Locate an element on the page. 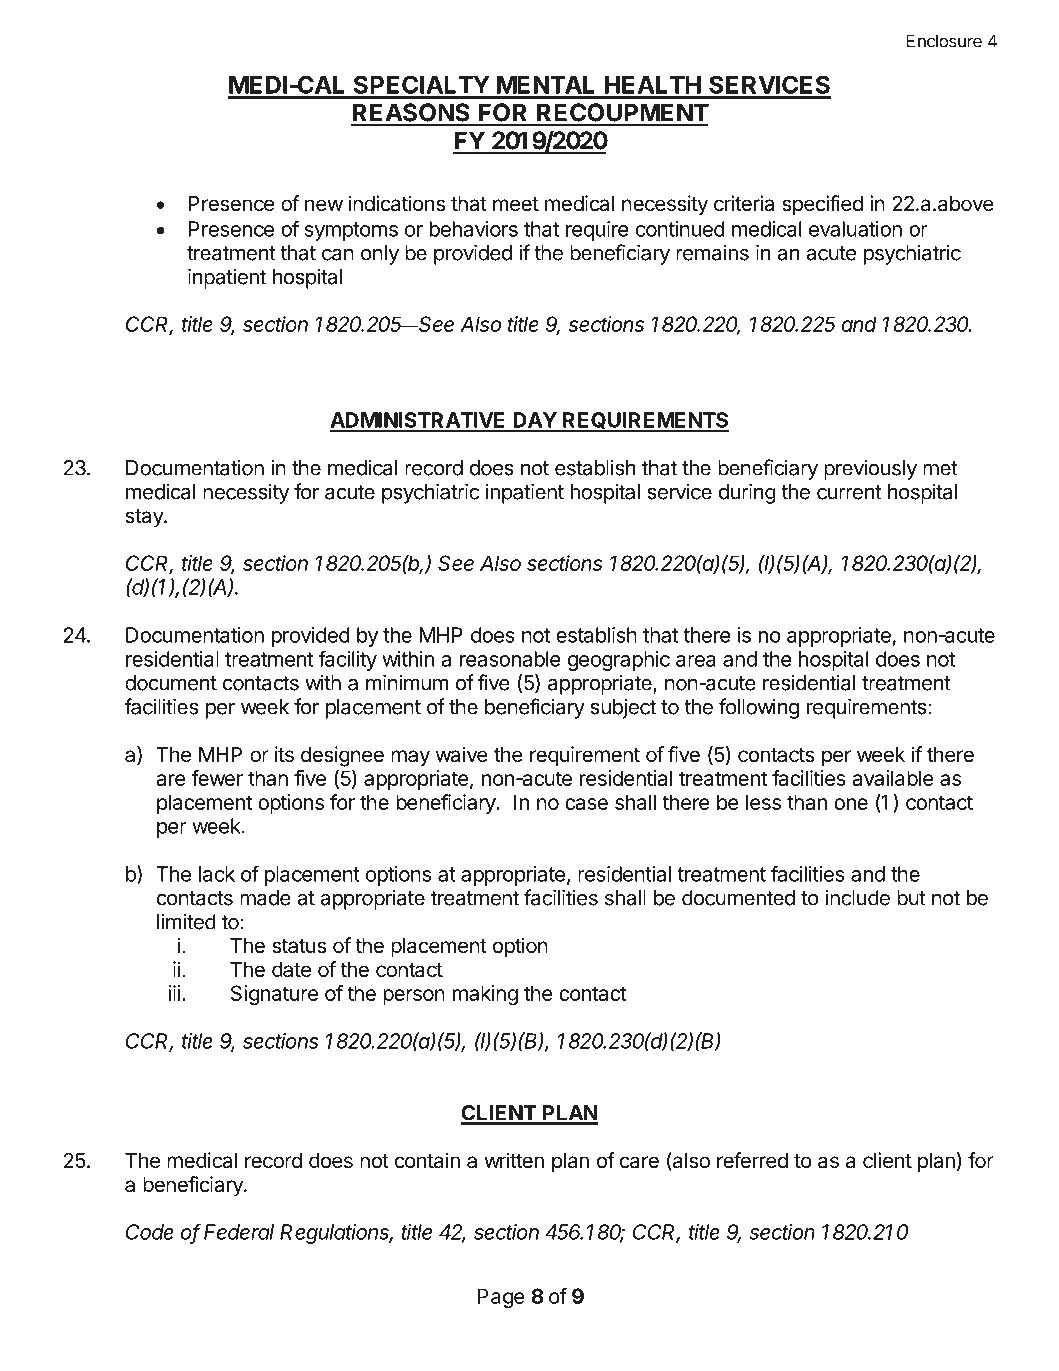 This image has width=1059, height=1371. following is located at coordinates (759, 708).
